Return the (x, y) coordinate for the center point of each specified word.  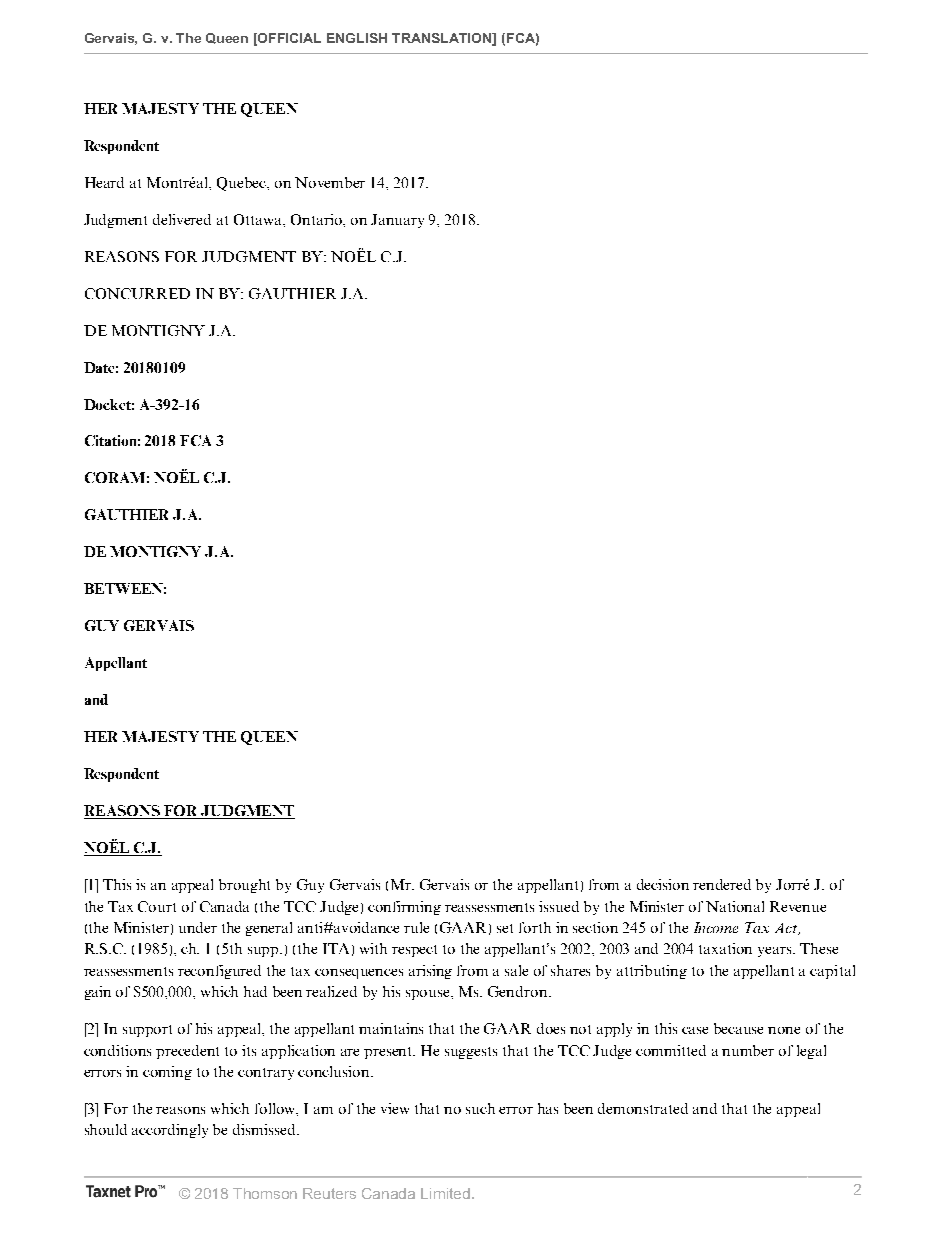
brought (244, 886)
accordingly (170, 1131)
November (330, 182)
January (397, 221)
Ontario (318, 220)
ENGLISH (357, 38)
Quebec (243, 184)
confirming (404, 908)
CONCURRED (137, 293)
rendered (722, 884)
